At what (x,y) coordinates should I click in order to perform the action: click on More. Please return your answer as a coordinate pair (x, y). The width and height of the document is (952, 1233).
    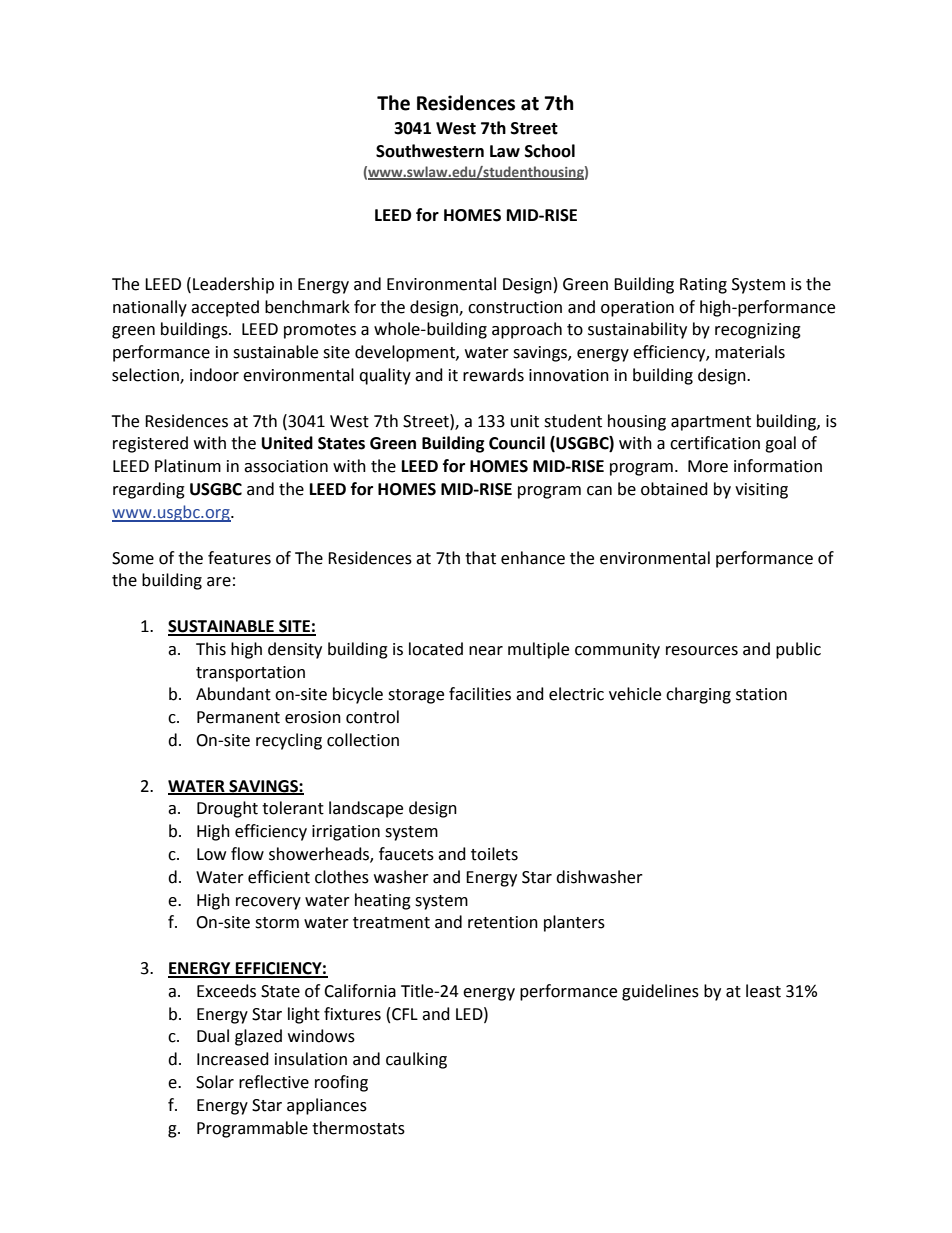
    Looking at the image, I should click on (708, 466).
